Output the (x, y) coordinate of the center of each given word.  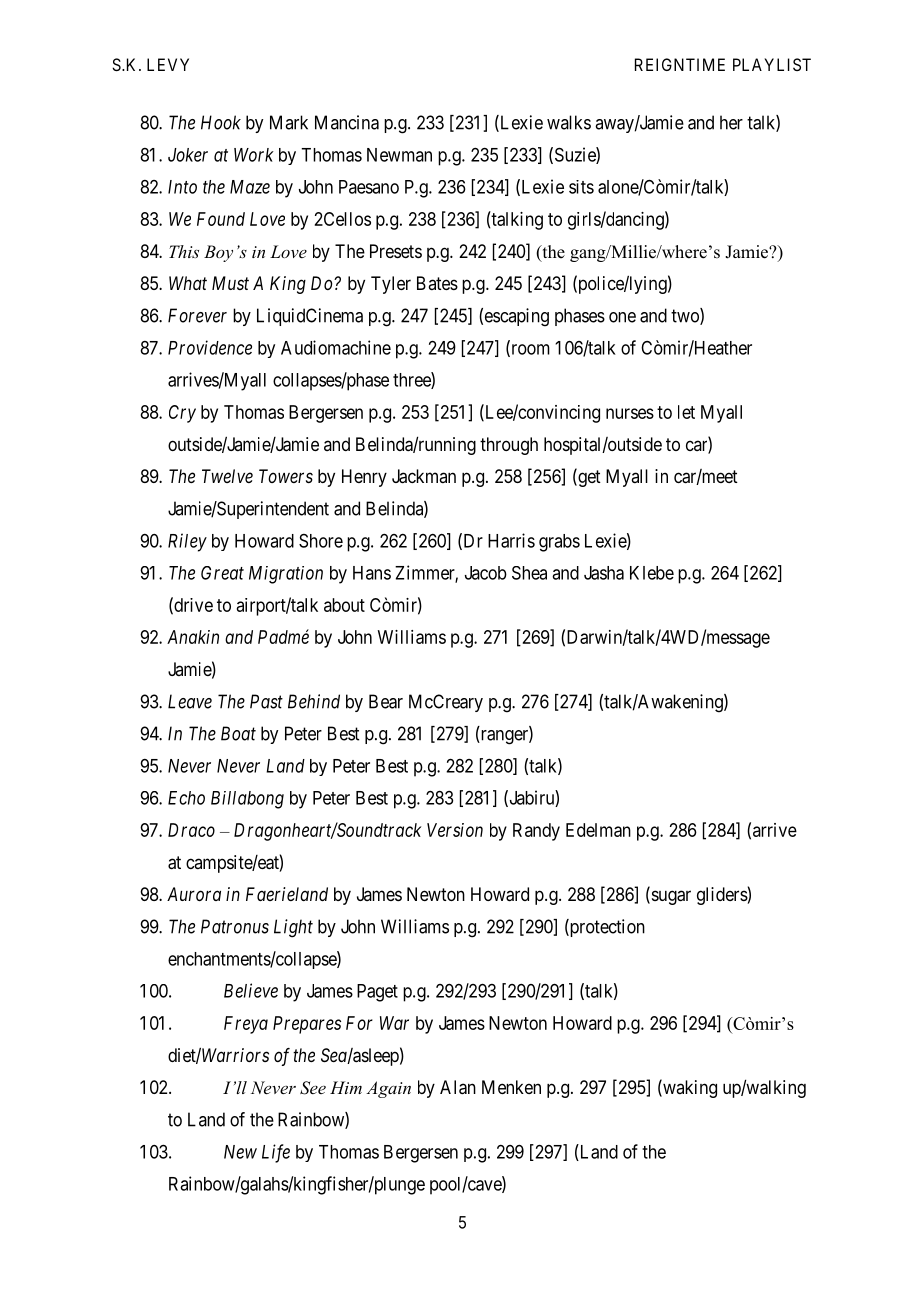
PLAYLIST (772, 64)
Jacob (486, 573)
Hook (221, 122)
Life (276, 1153)
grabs (559, 543)
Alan (458, 1087)
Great (222, 573)
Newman (399, 155)
